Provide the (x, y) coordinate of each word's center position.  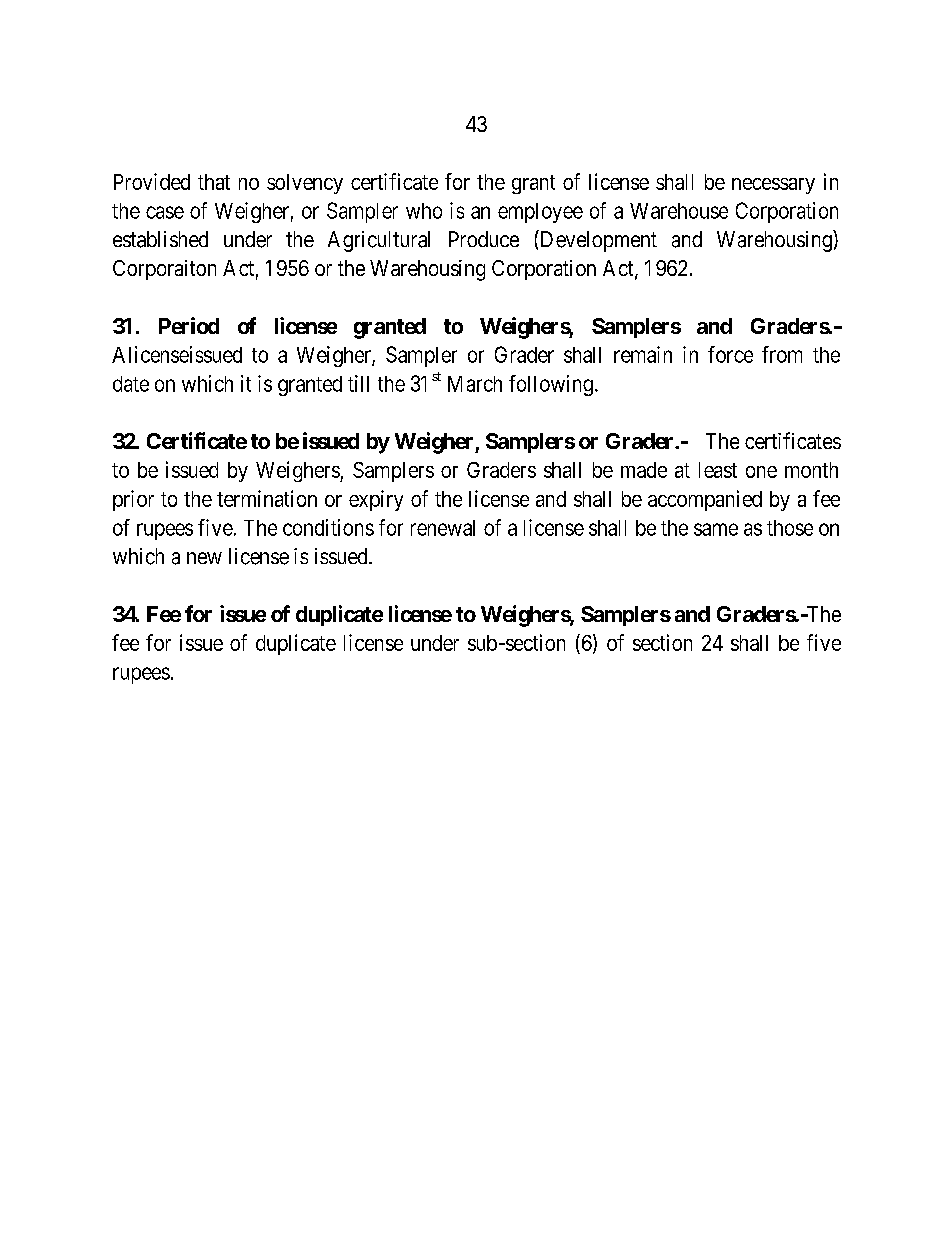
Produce (484, 239)
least (718, 470)
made (644, 470)
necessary (773, 186)
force (730, 354)
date (131, 384)
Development (597, 241)
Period (189, 325)
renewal (443, 528)
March (475, 384)
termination (267, 498)
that (214, 182)
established (160, 239)
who (424, 211)
